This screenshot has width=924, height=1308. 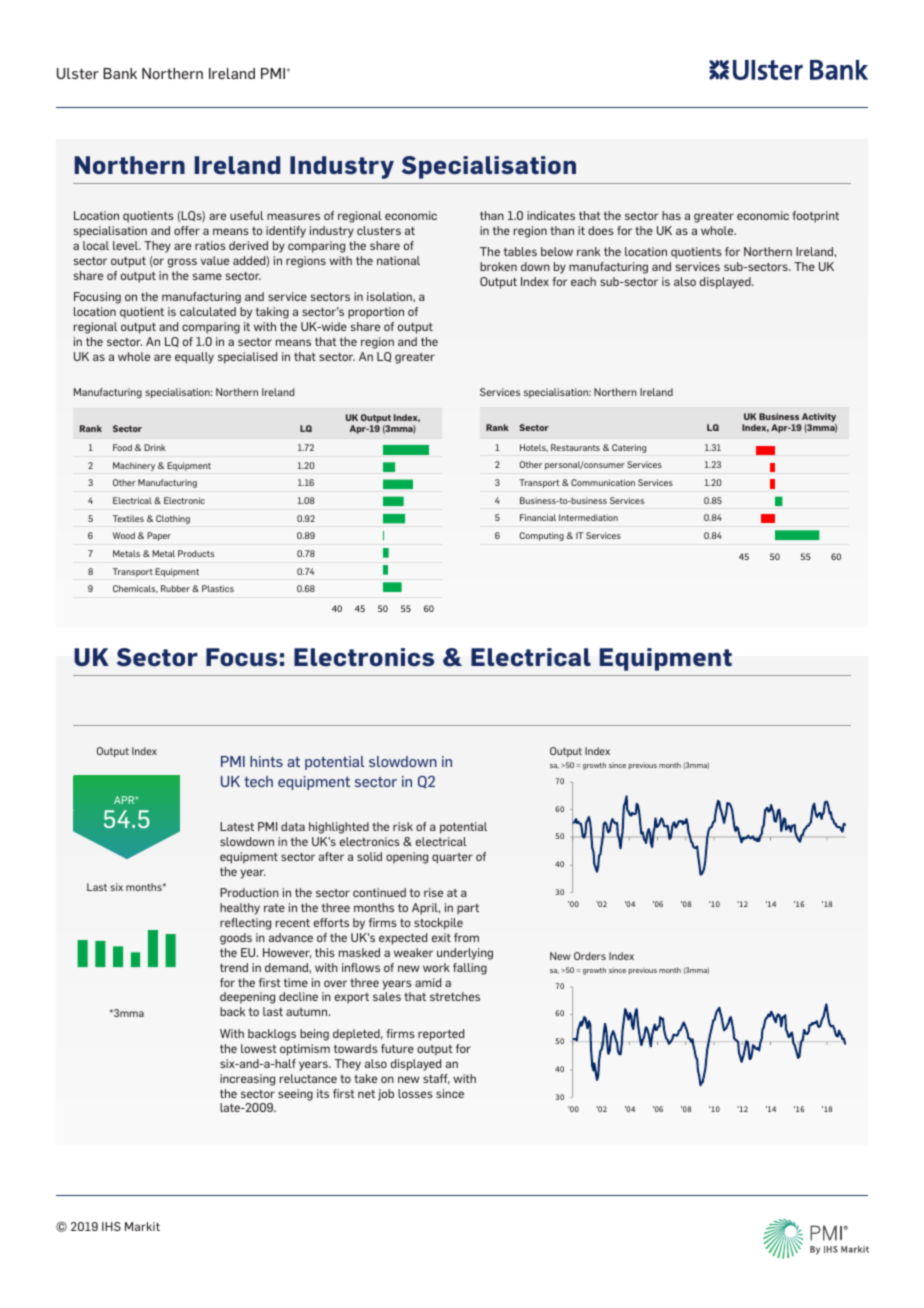 What do you see at coordinates (415, 1093) in the screenshot?
I see `losses` at bounding box center [415, 1093].
